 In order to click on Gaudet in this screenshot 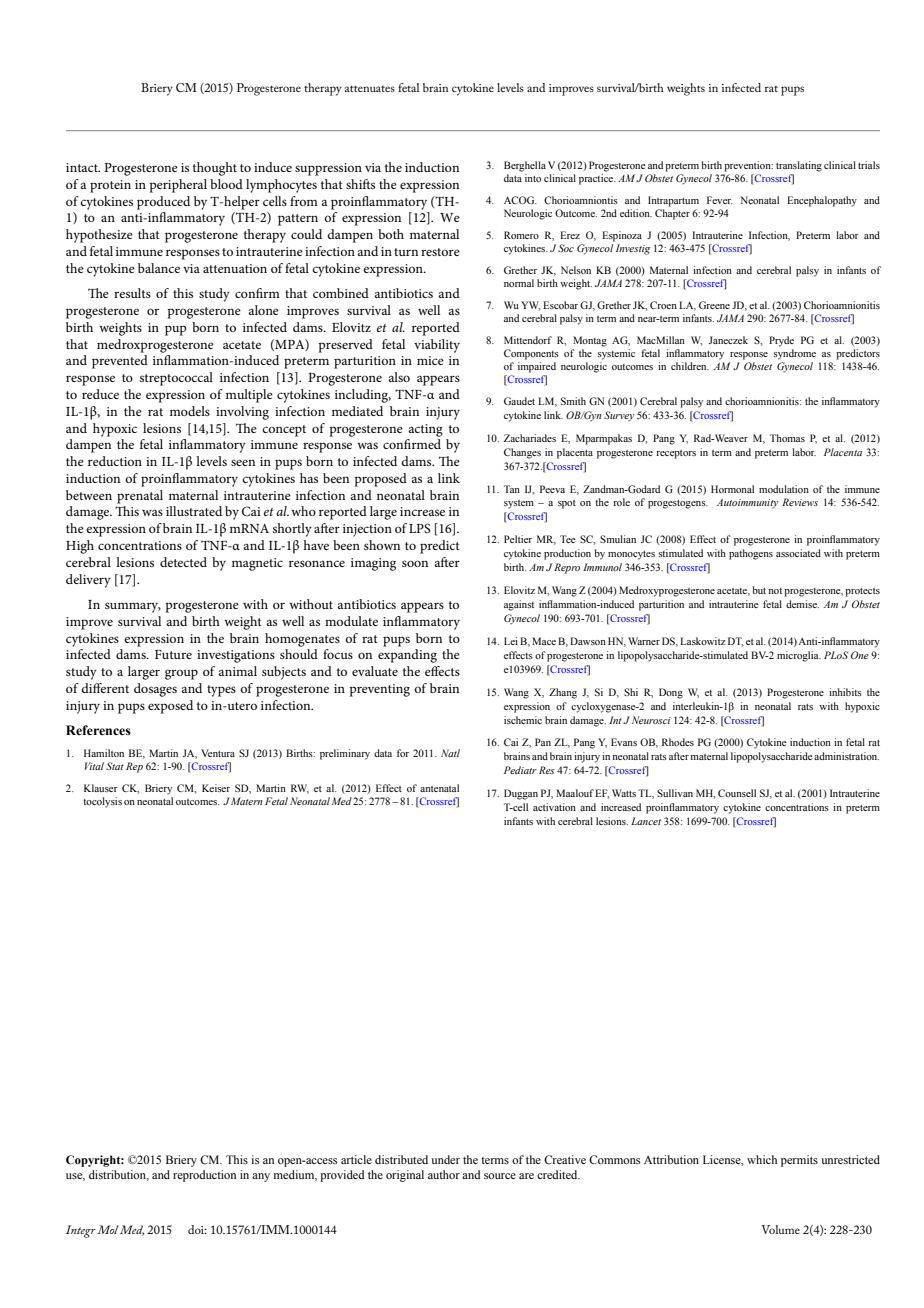, I will do `click(519, 401)`.
